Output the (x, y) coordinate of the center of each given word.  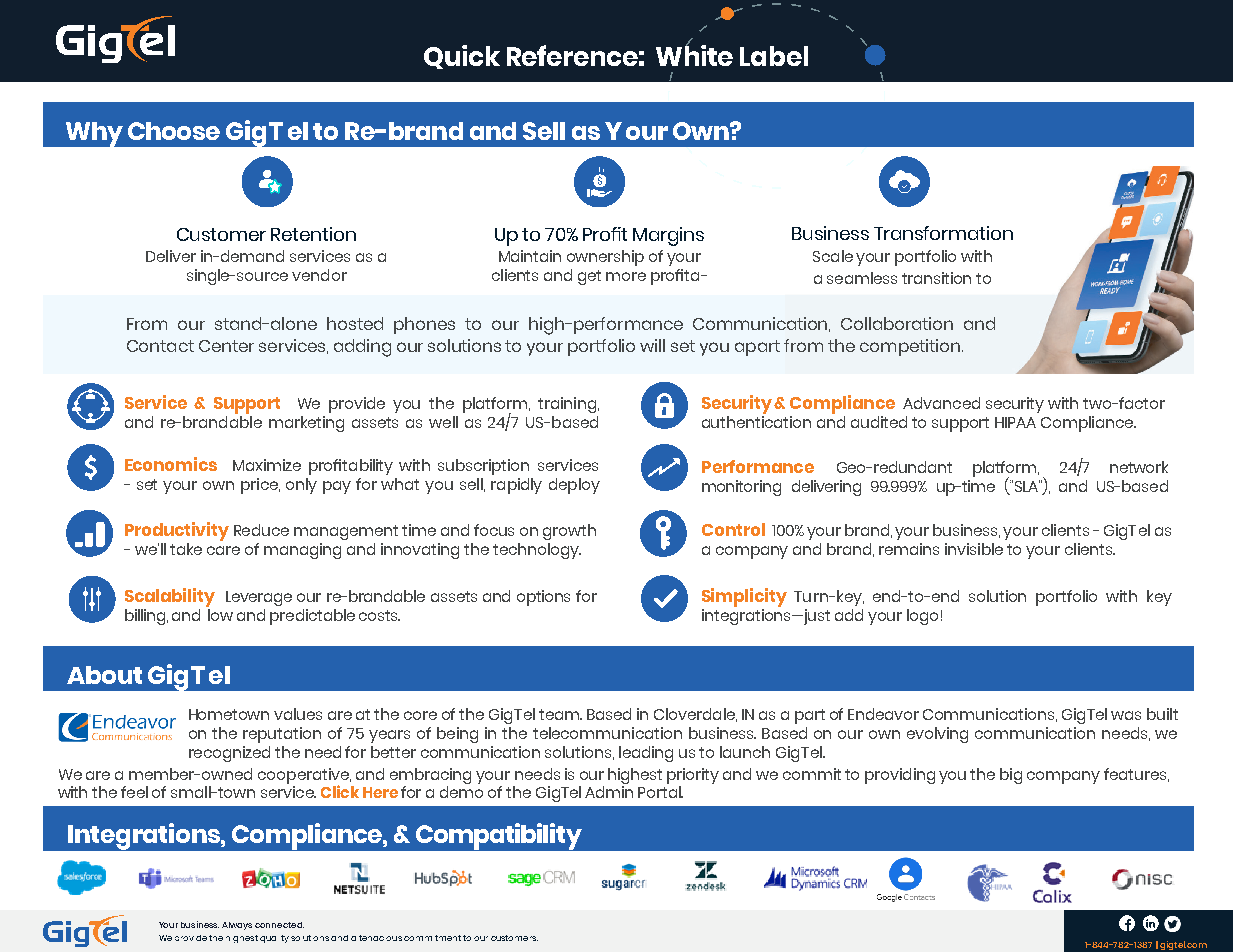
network (1139, 467)
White (694, 54)
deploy (574, 486)
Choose (174, 131)
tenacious (380, 938)
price (260, 486)
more (626, 276)
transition (936, 278)
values (298, 714)
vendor (319, 275)
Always (237, 926)
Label (774, 56)
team (560, 714)
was (1126, 715)
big (1011, 776)
